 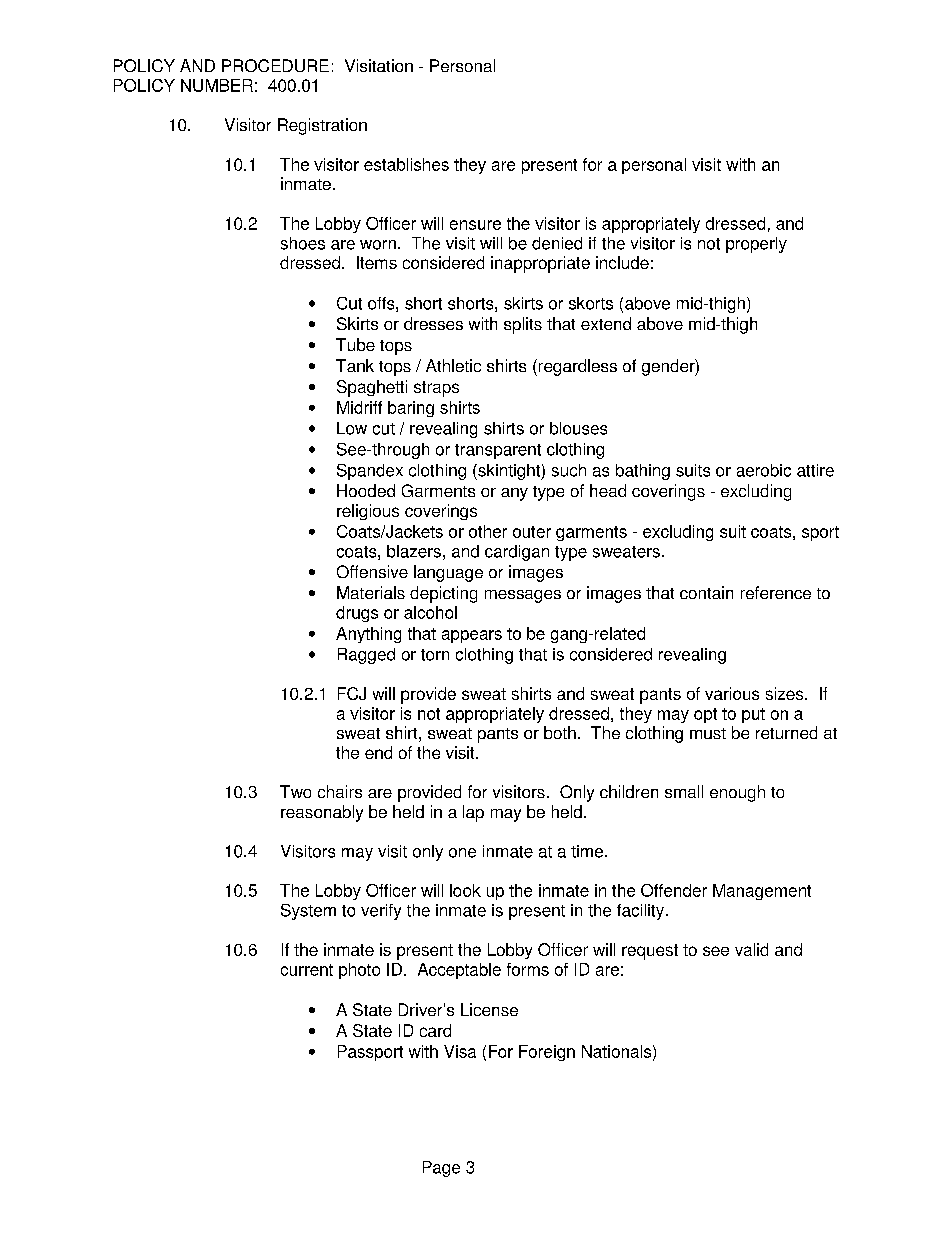 What do you see at coordinates (441, 1169) in the screenshot?
I see `Page` at bounding box center [441, 1169].
